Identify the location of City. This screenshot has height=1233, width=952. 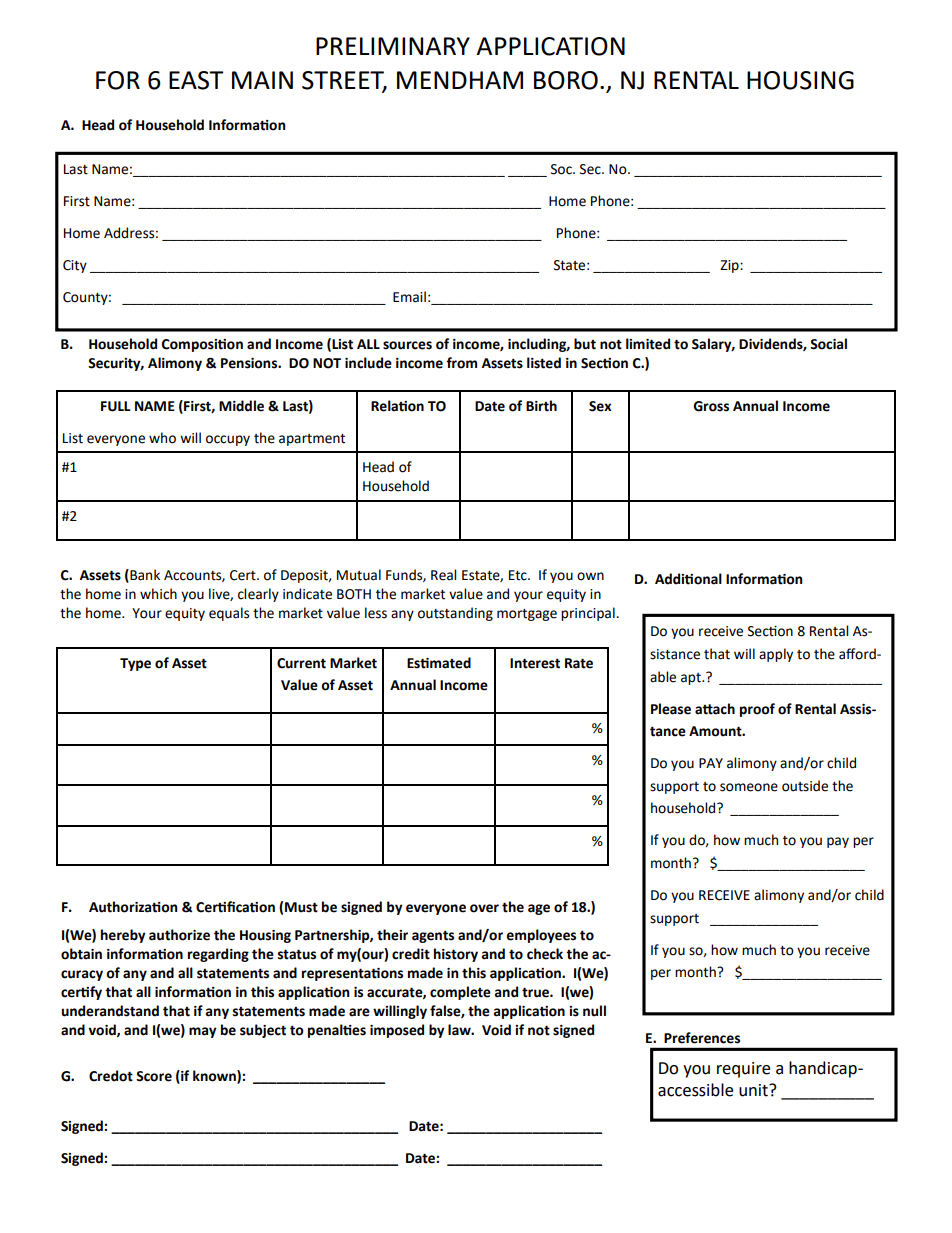
(75, 266).
